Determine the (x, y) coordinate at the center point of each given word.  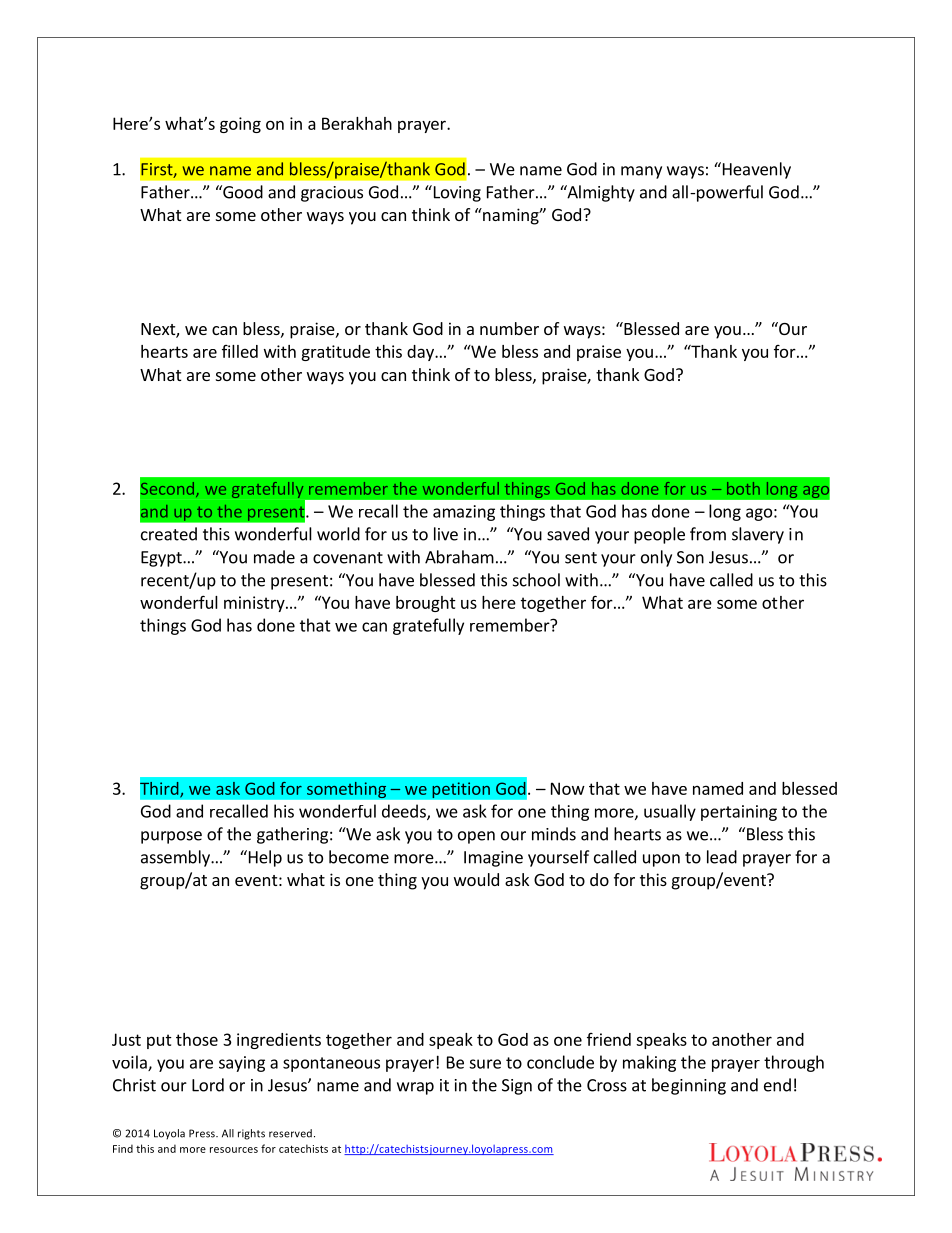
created (169, 534)
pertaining (739, 813)
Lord (208, 1085)
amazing (464, 513)
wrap (415, 1088)
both (743, 488)
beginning (689, 1086)
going (240, 125)
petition (461, 790)
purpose (171, 837)
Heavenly (755, 170)
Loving (456, 193)
